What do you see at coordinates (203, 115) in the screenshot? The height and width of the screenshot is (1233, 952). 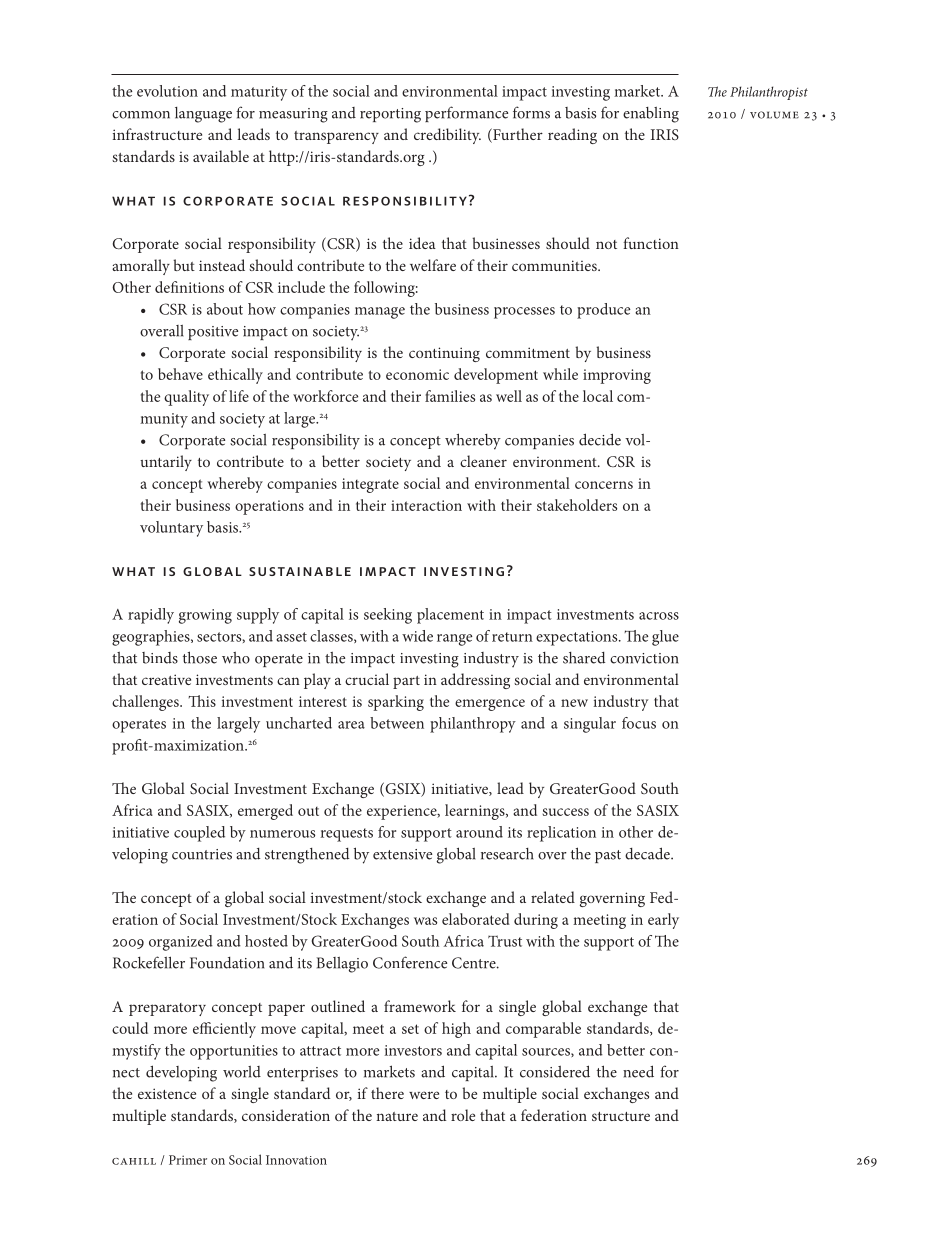 I see `language` at bounding box center [203, 115].
